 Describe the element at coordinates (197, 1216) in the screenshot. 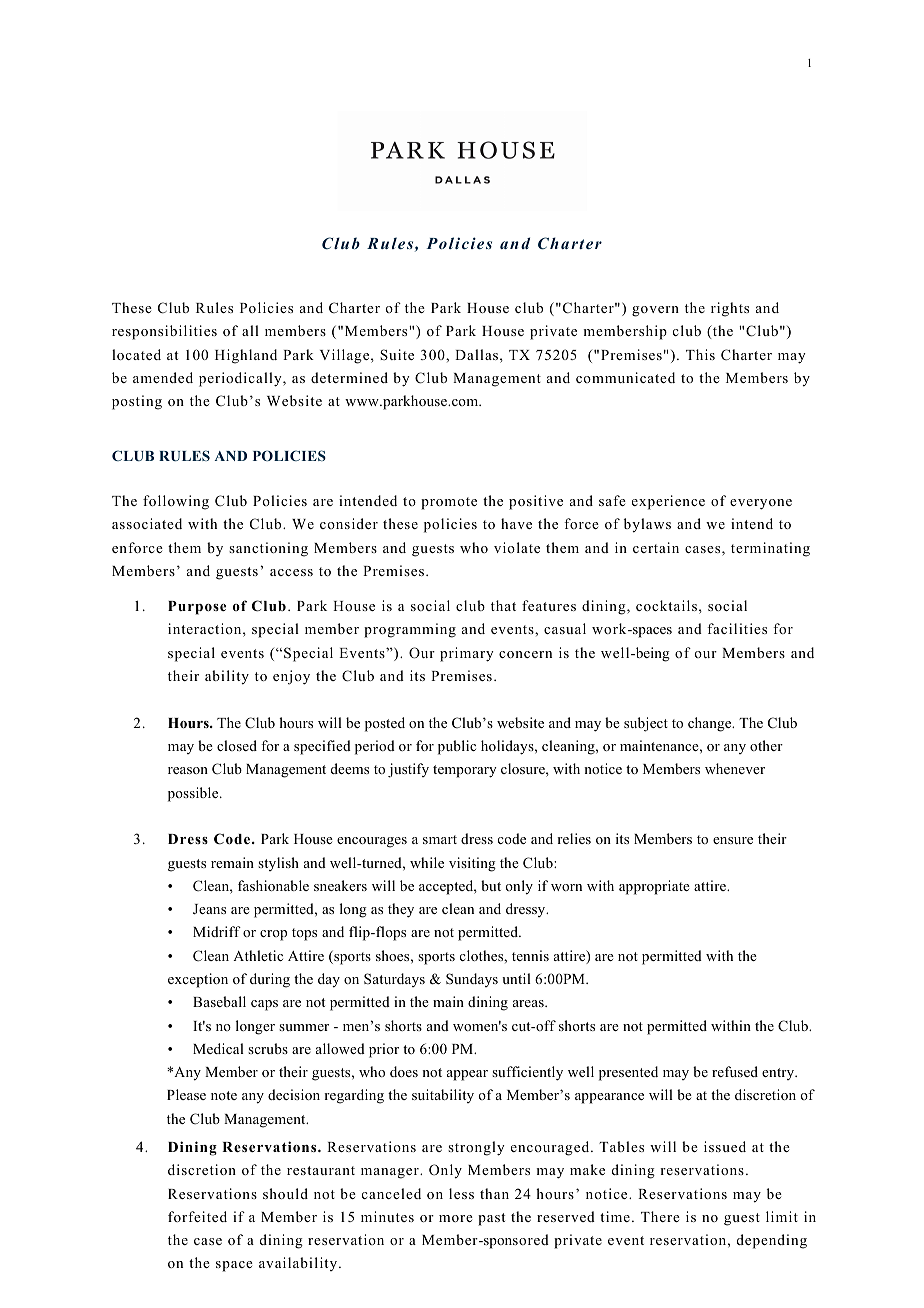

I see `forfeited` at that location.
